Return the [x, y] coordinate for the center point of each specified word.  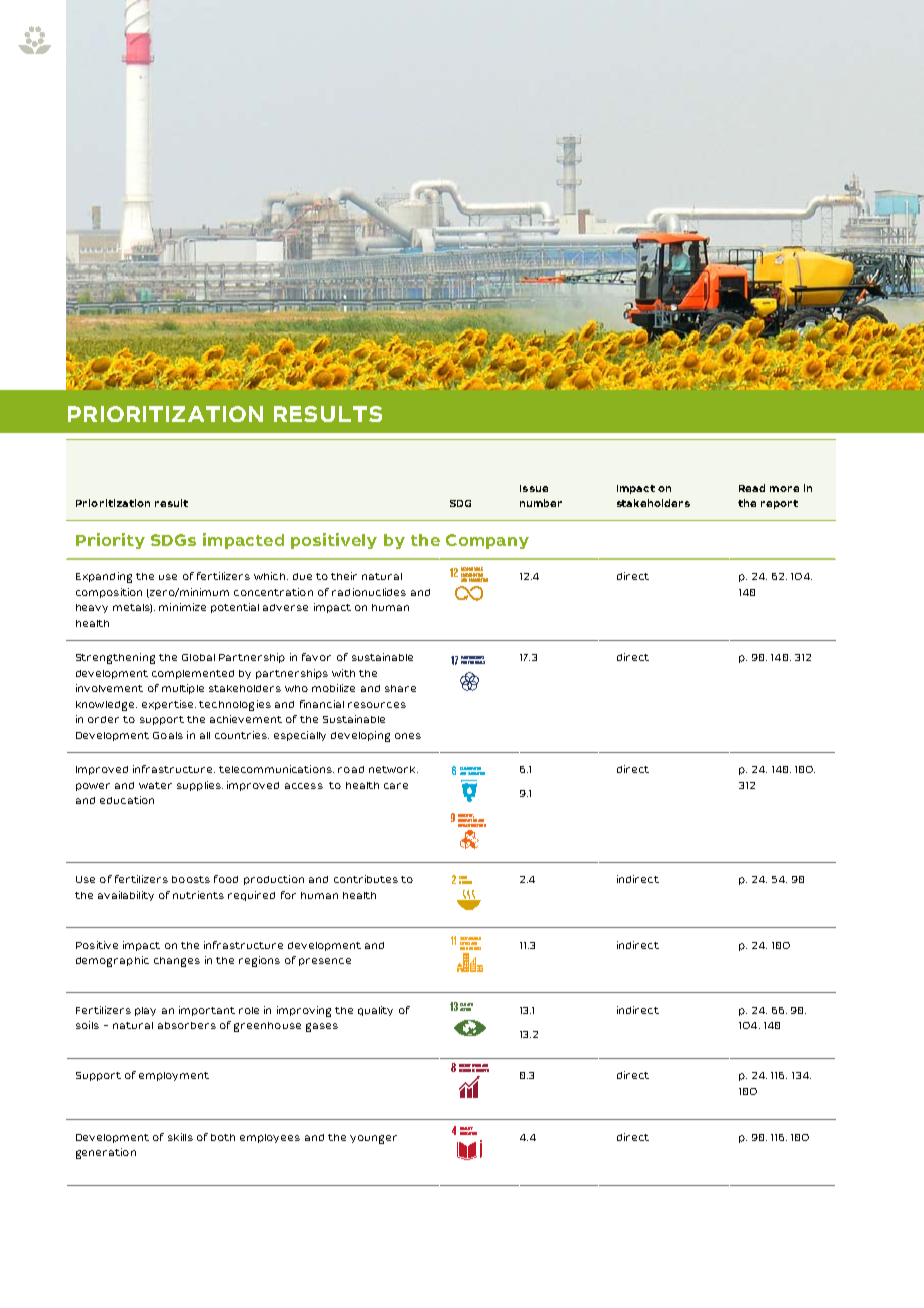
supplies [200, 786]
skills [180, 1137]
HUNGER [465, 881]
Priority [110, 541]
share [400, 688]
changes [177, 962]
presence [325, 962]
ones [408, 736]
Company [487, 541]
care [396, 786]
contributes [366, 879]
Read [752, 488]
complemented [193, 674]
